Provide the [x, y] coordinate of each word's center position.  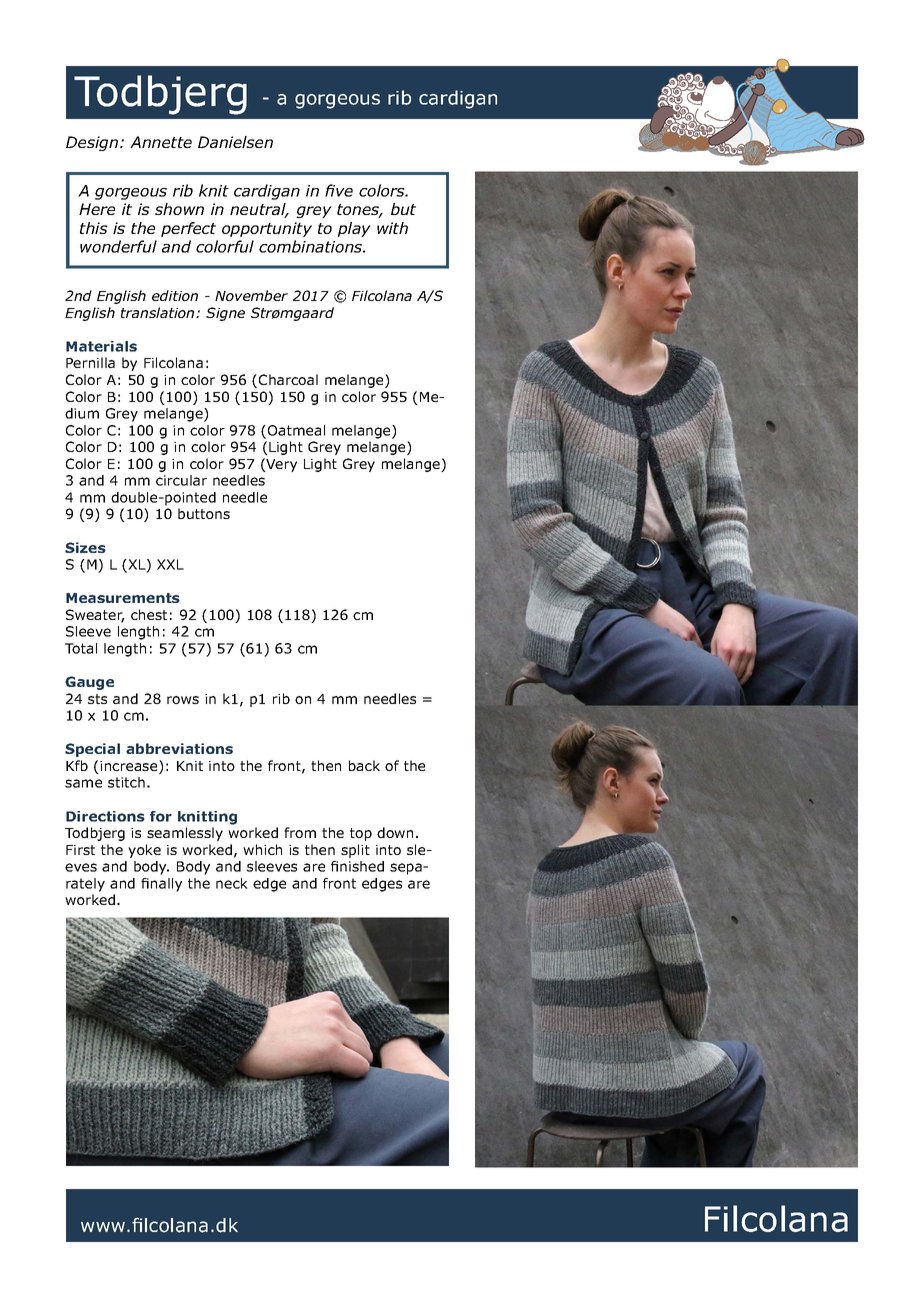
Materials [101, 346]
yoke [144, 851]
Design [93, 143]
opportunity [267, 229]
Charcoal [288, 379]
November [251, 295]
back [364, 765]
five [339, 190]
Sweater [95, 616]
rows [183, 700]
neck [232, 883]
